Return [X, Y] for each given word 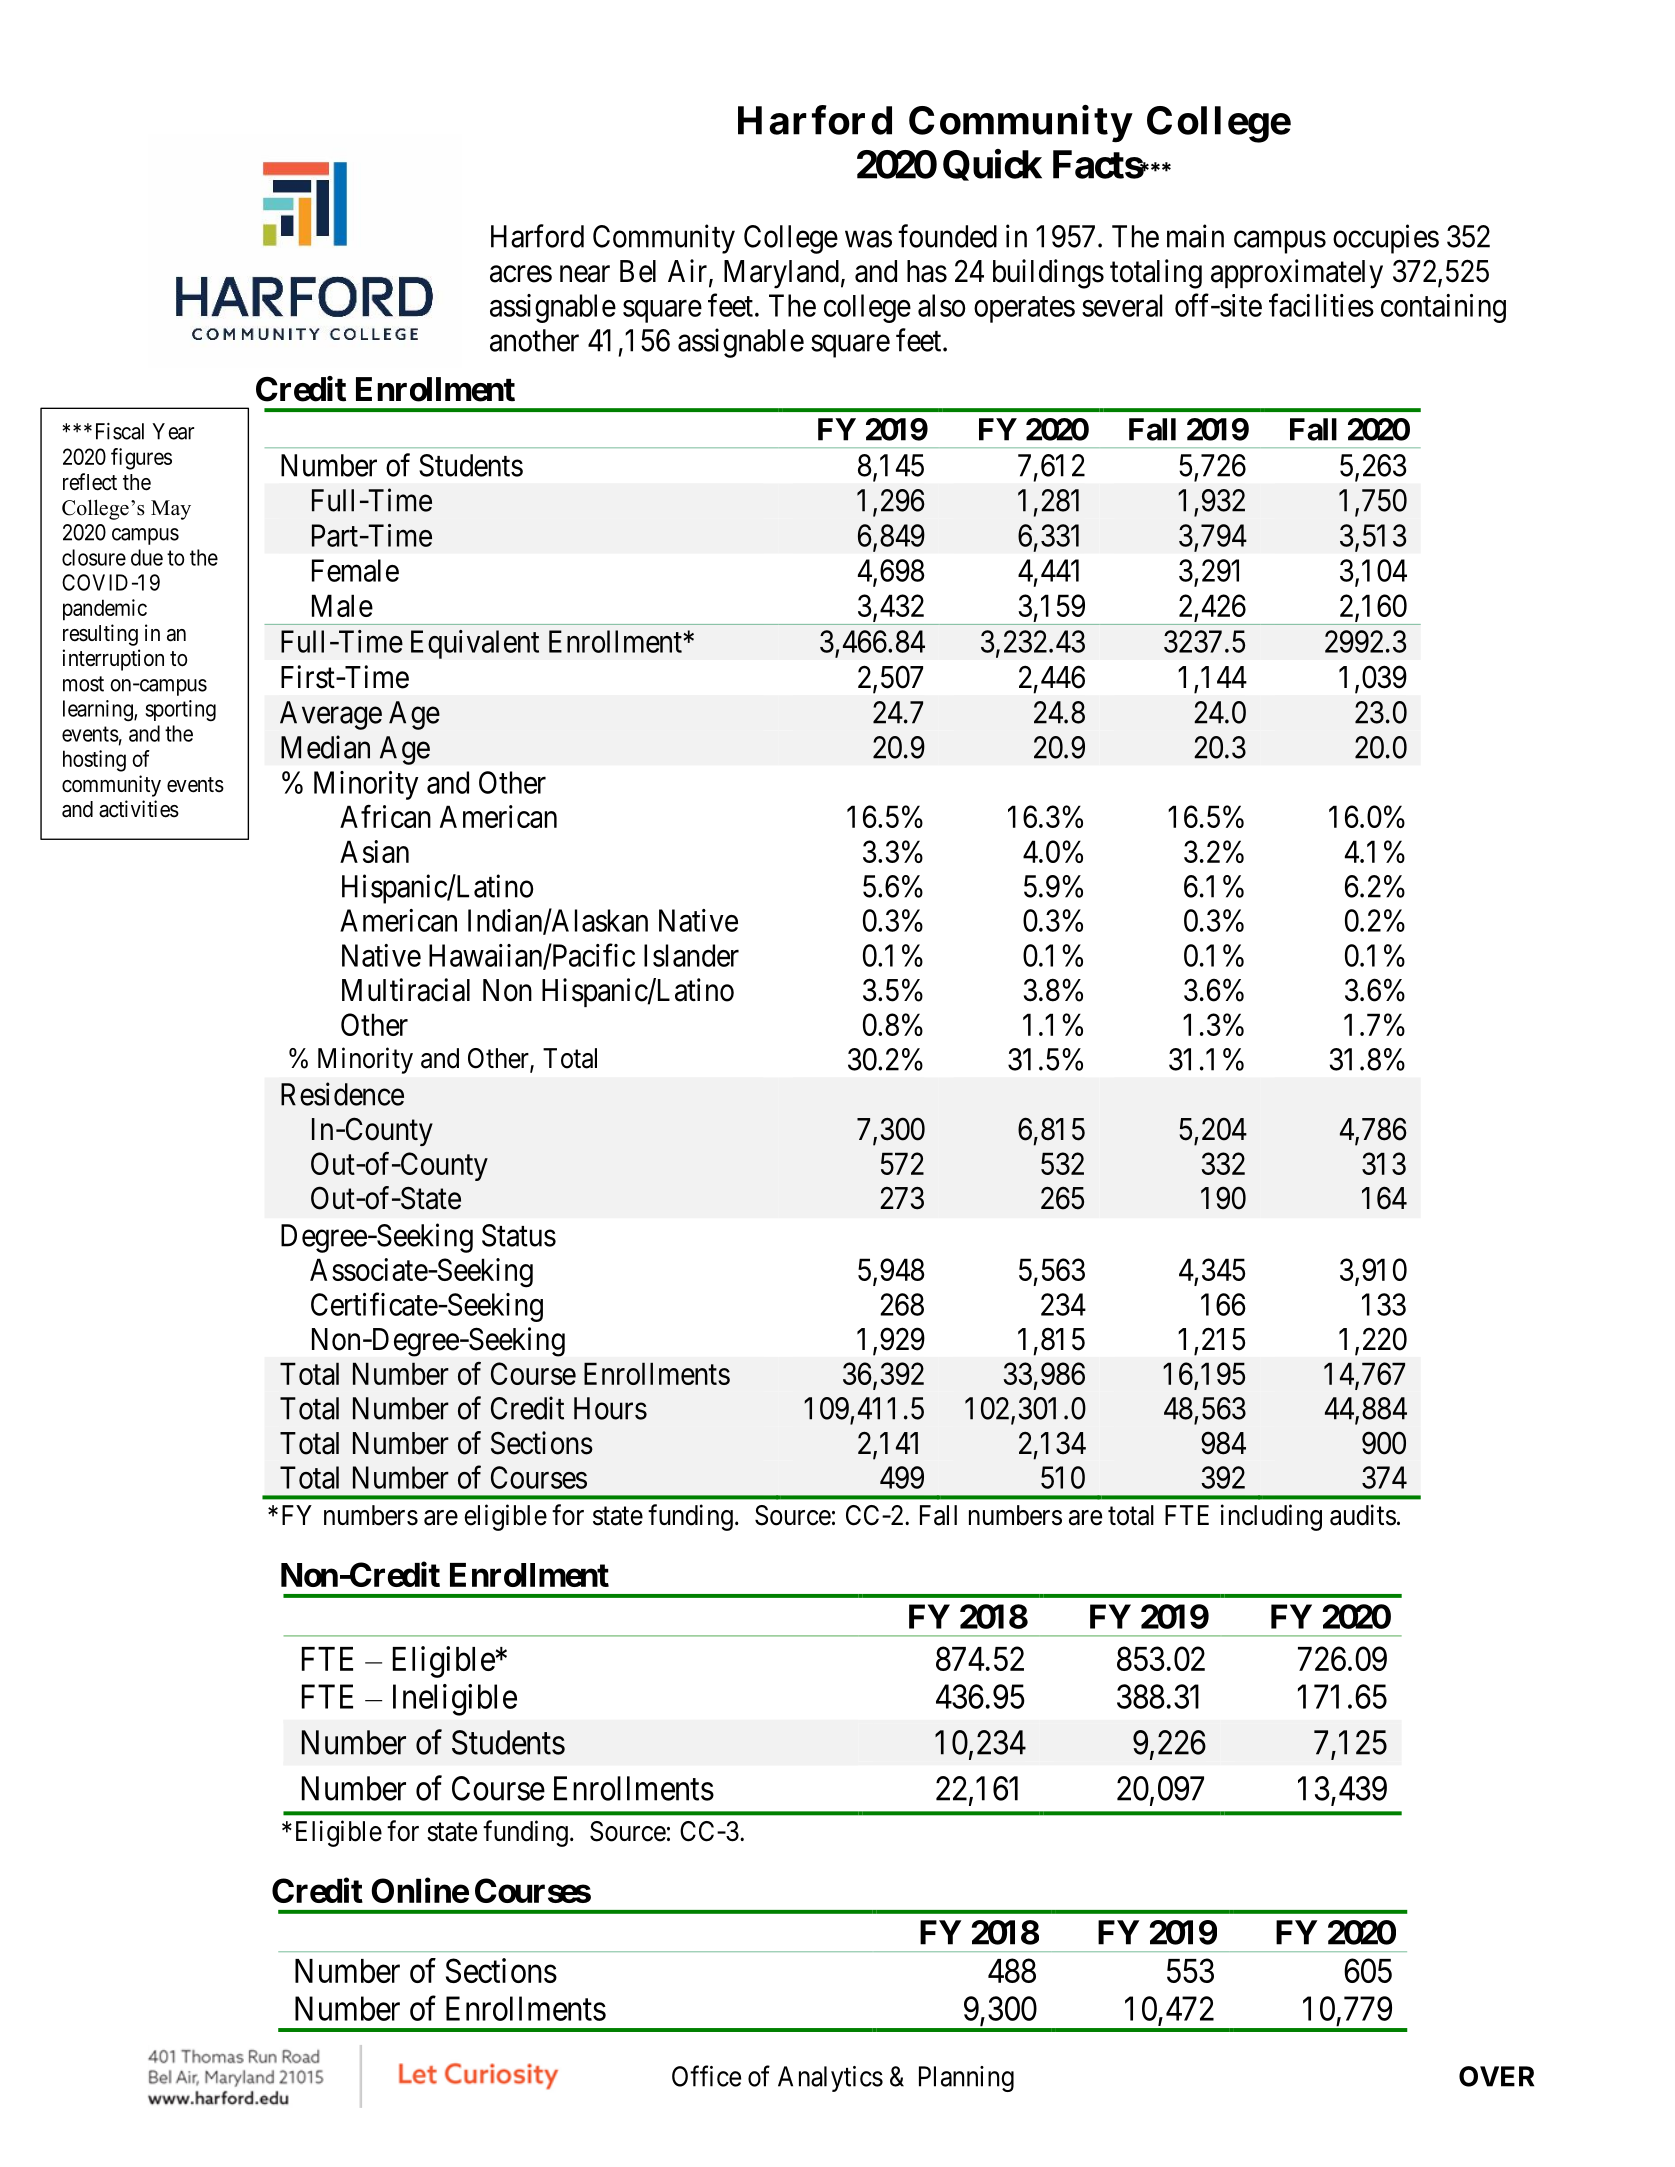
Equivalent [475, 644]
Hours [610, 1408]
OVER [1496, 2076]
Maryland [781, 274]
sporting [181, 711]
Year [173, 431]
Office [706, 2076]
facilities [1321, 305]
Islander [691, 955]
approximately [1297, 274]
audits [1363, 1515]
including [1271, 1517]
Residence [342, 1094]
